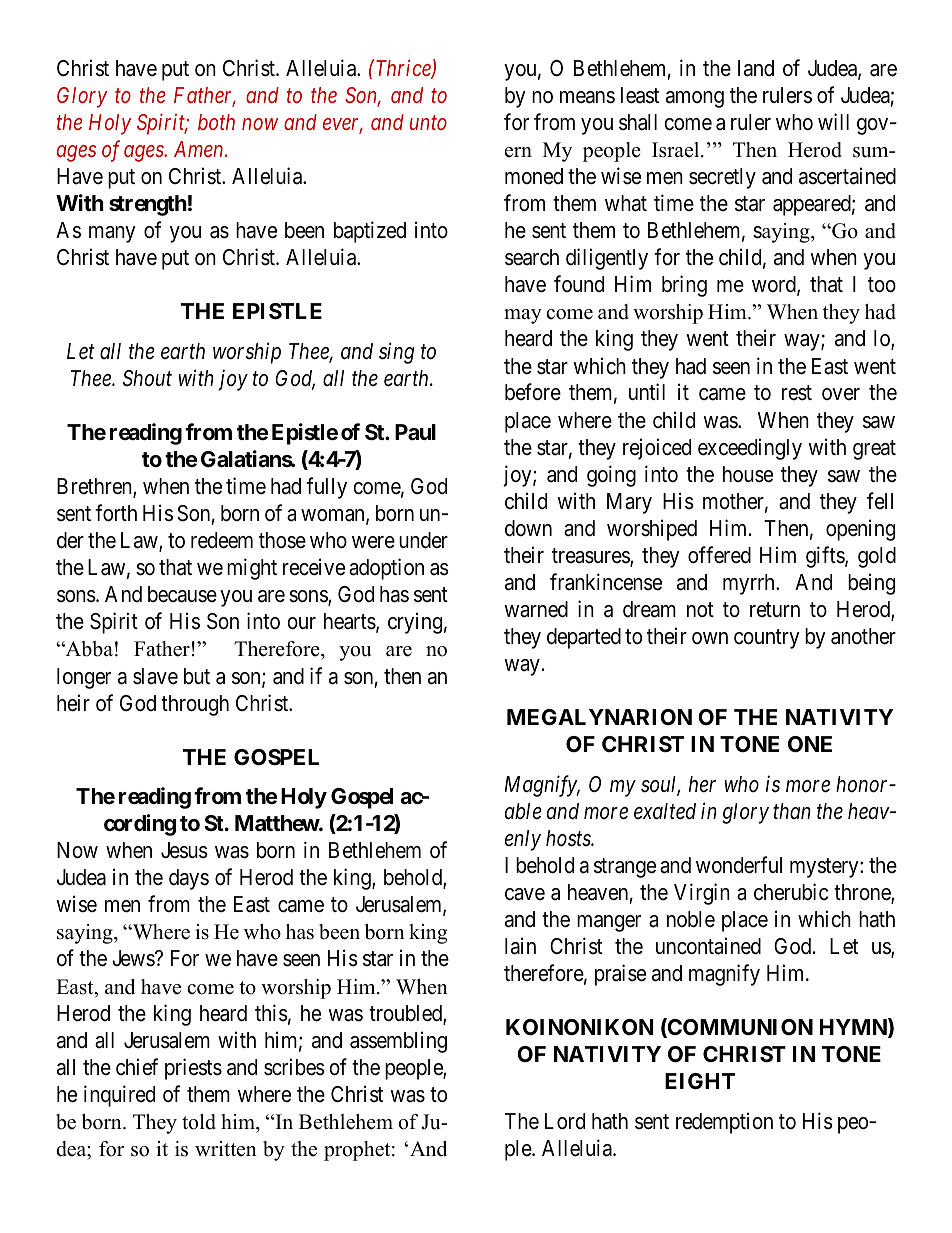 Image resolution: width=952 pixels, height=1233 pixels. Describe the element at coordinates (523, 316) in the page. I see `may` at that location.
